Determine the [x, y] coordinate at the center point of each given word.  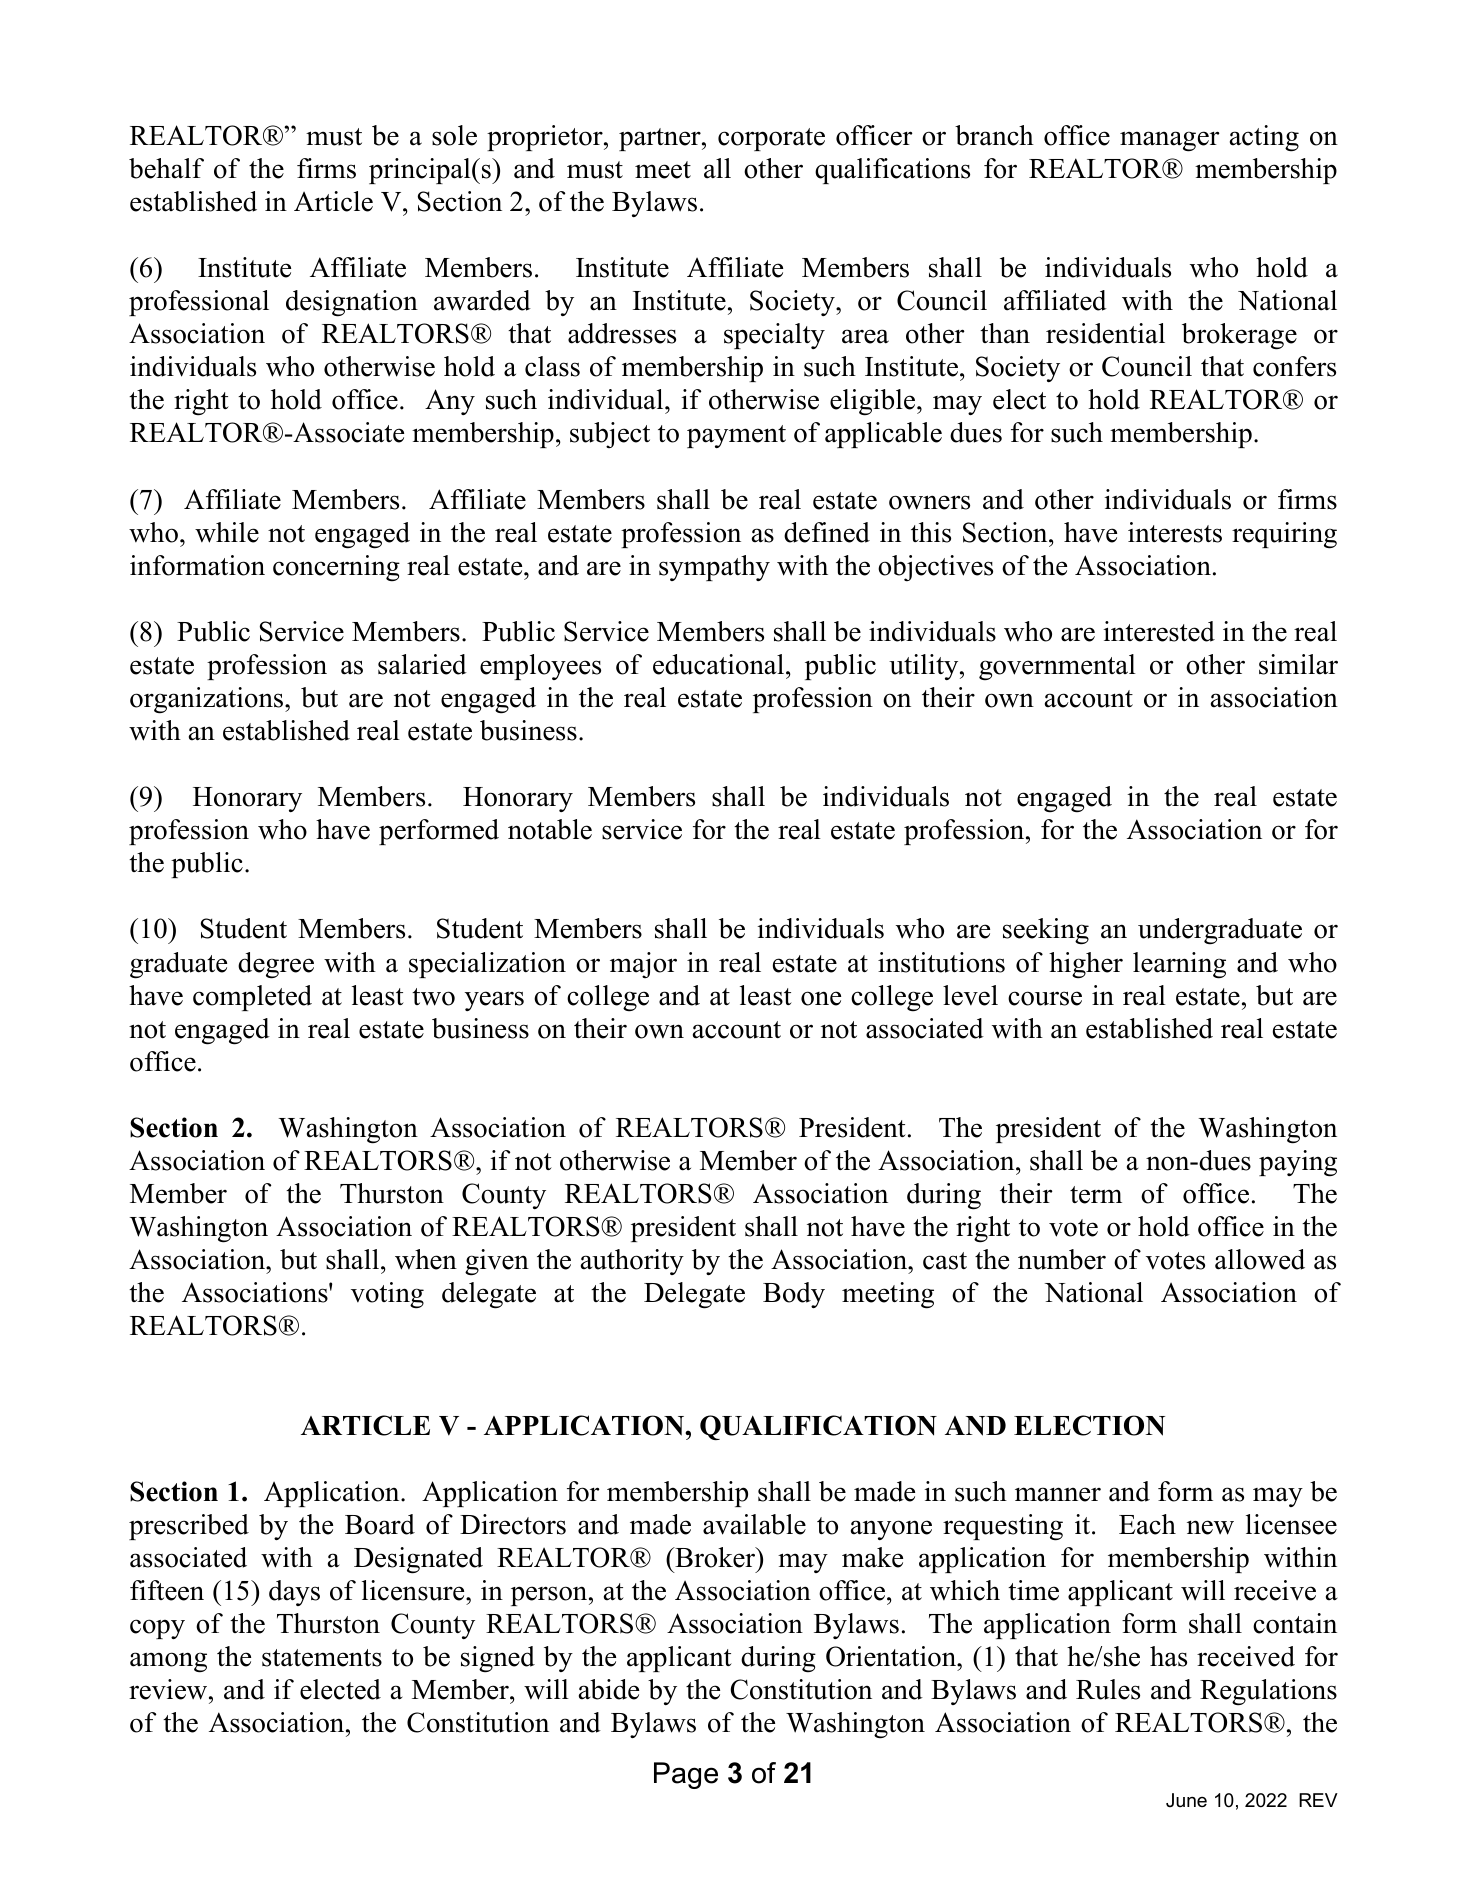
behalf [166, 168]
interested [1159, 631]
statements [322, 1658]
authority [632, 1262]
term [1096, 1195]
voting [387, 1295]
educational [720, 664]
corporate [771, 139]
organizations [208, 700]
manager [1170, 141]
